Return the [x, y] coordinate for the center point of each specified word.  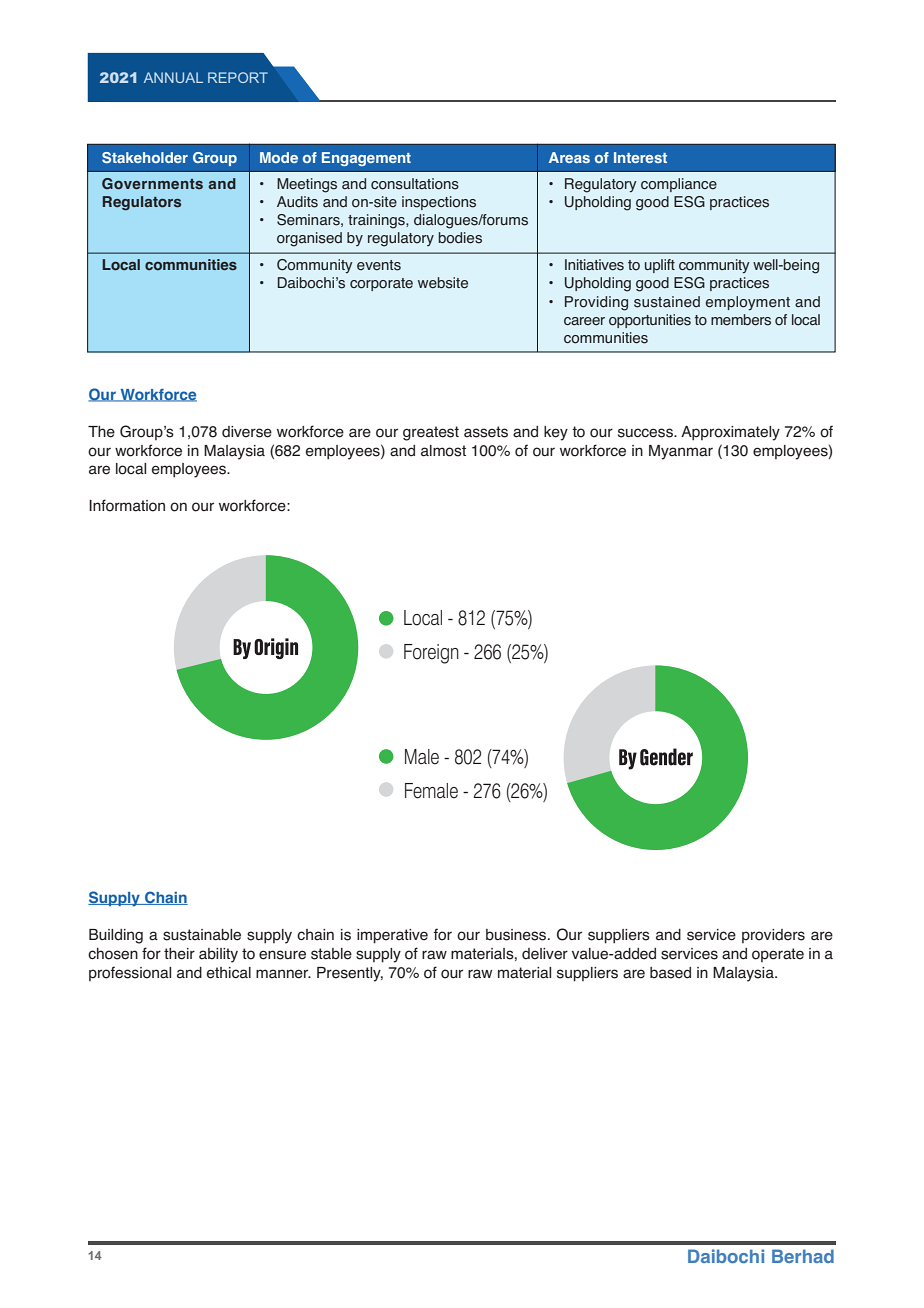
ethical [229, 973]
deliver [545, 954]
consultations [415, 184]
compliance [679, 185]
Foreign [431, 654]
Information [127, 505]
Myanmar [681, 452]
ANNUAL [173, 77]
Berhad [803, 1256]
